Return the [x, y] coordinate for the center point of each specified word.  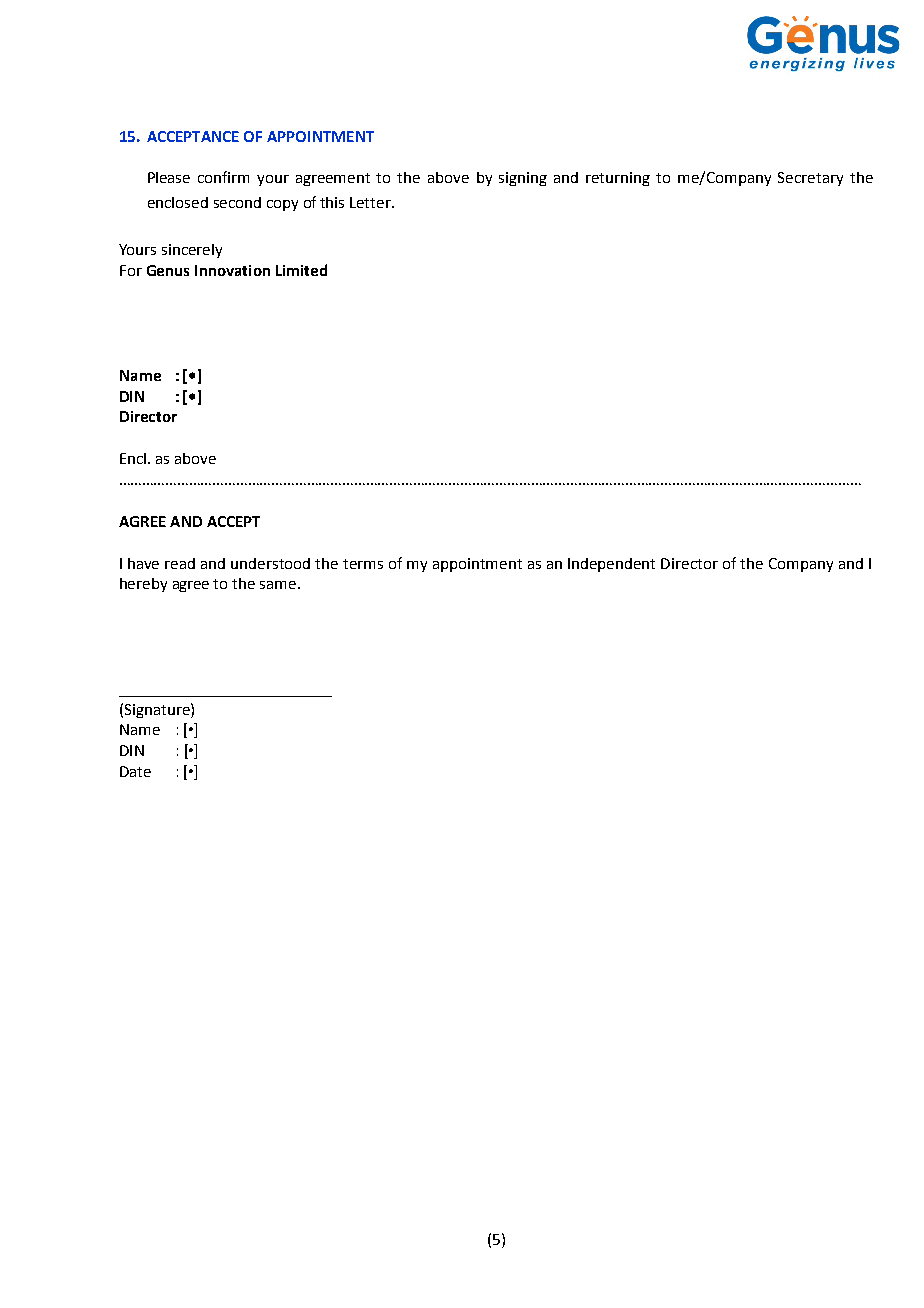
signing [523, 179]
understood [270, 563]
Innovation [232, 270]
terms [363, 564]
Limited [301, 270]
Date [135, 771]
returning [618, 179]
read [180, 563]
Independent [611, 565]
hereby [143, 585]
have [143, 563]
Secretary [810, 179]
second [237, 202]
